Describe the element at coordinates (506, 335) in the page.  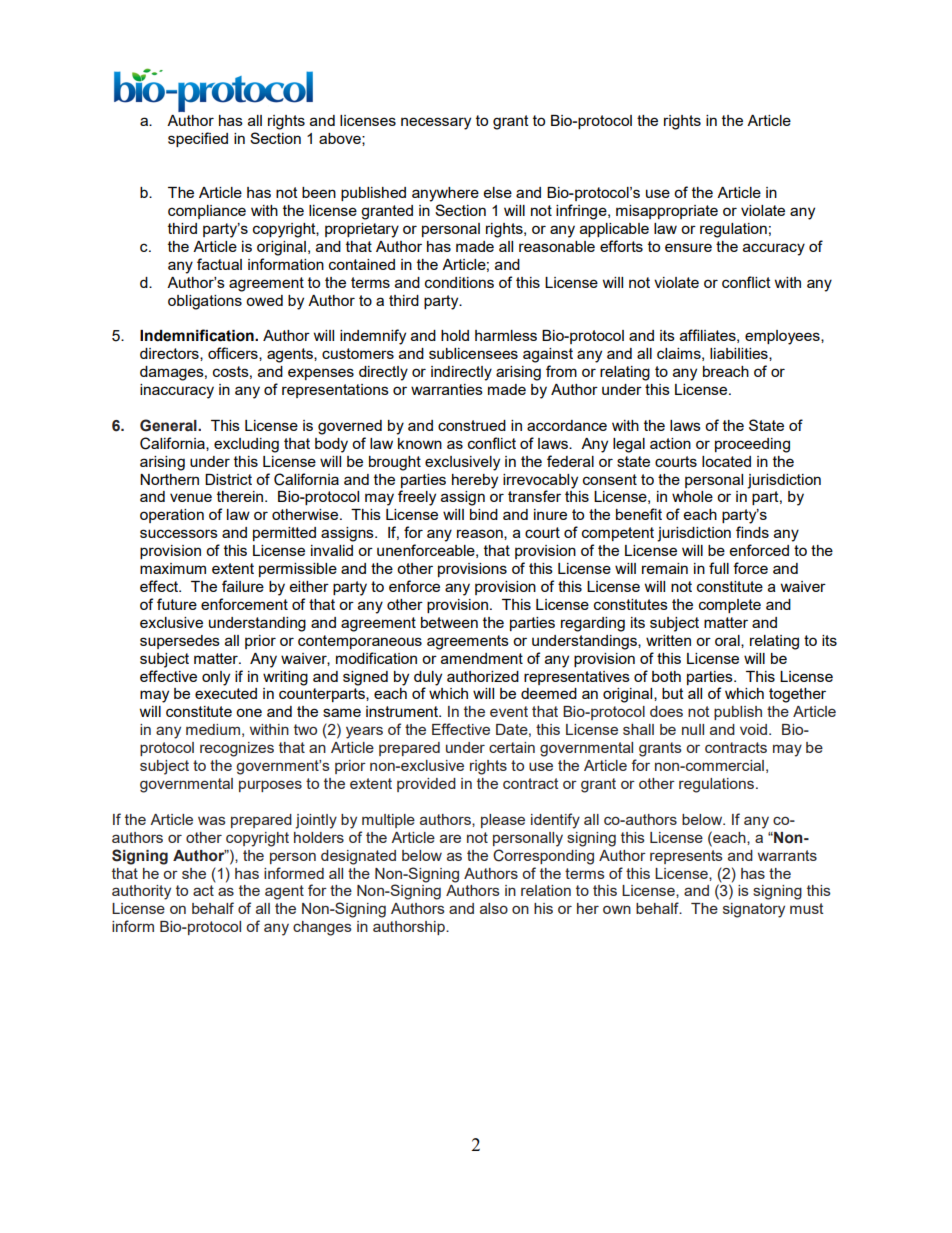
I see `harmless` at that location.
